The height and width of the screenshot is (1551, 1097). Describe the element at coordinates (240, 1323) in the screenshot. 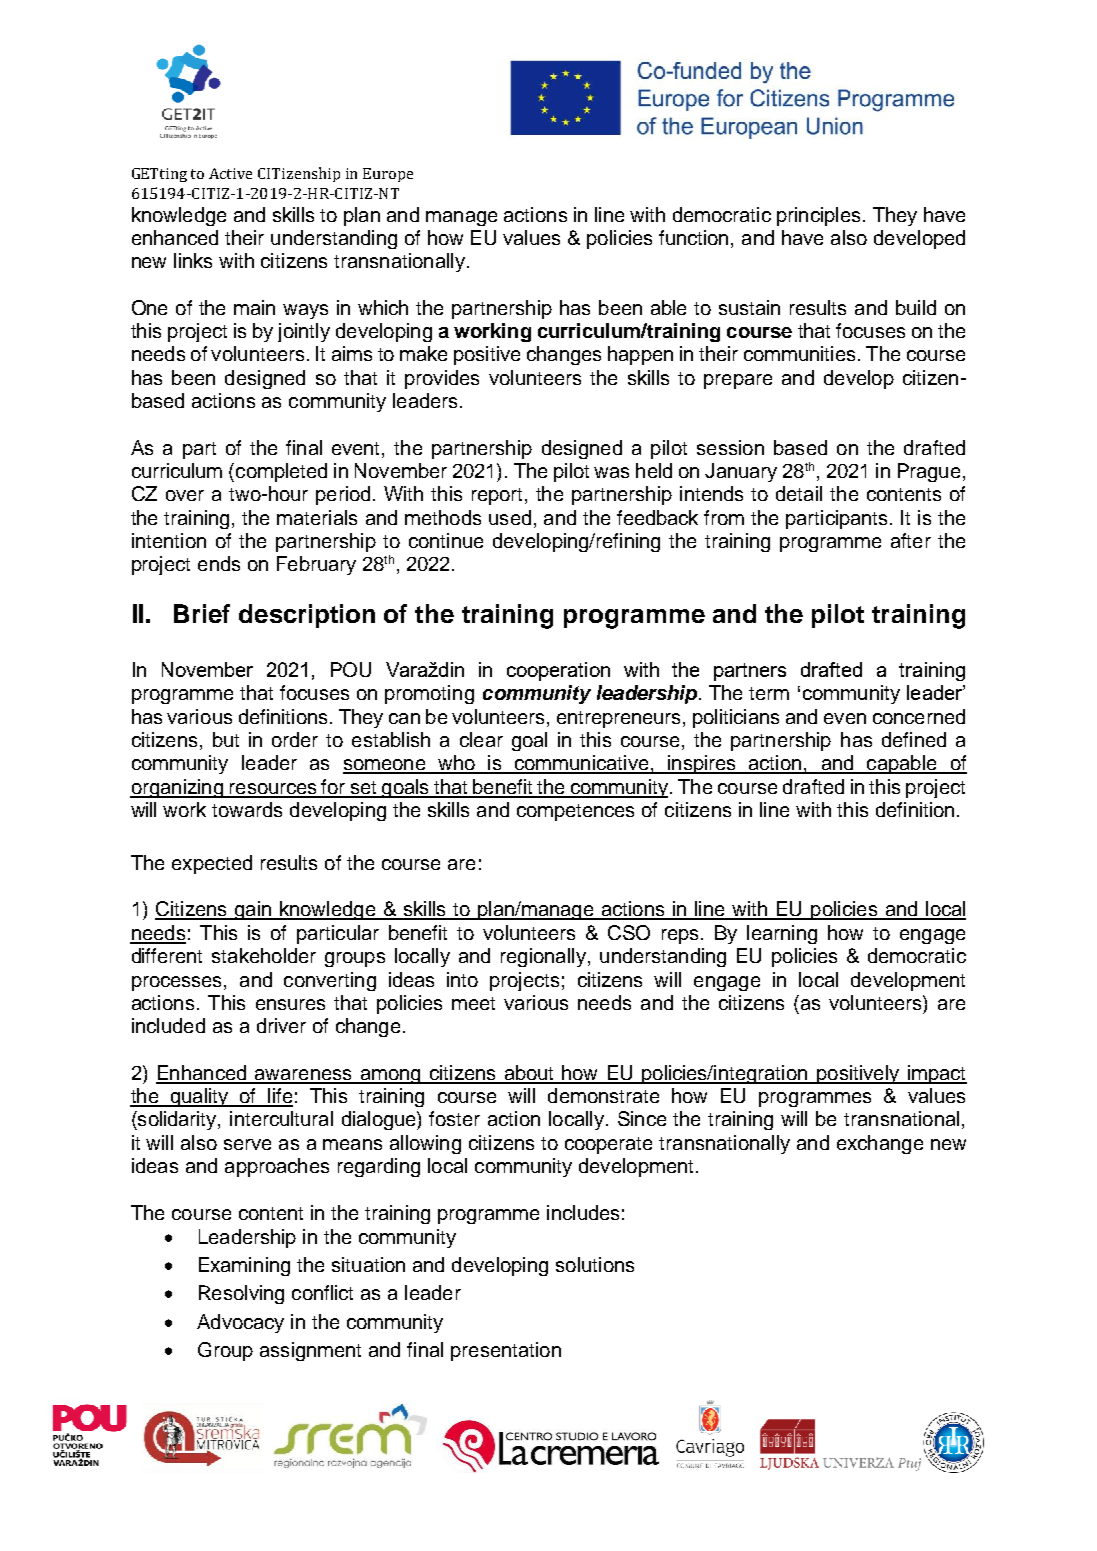

I see `Advocacy` at that location.
